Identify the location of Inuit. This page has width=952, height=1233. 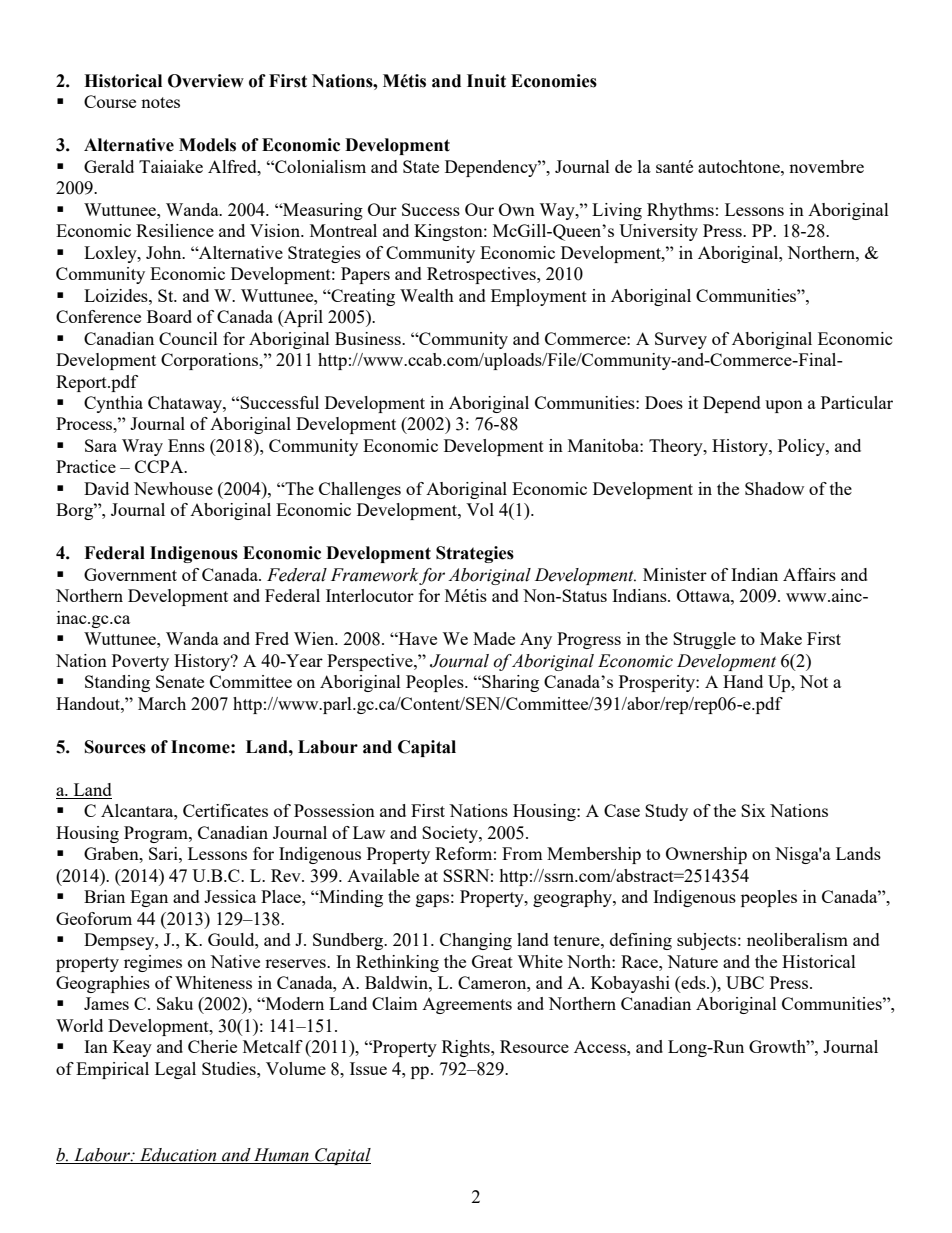
(486, 81).
